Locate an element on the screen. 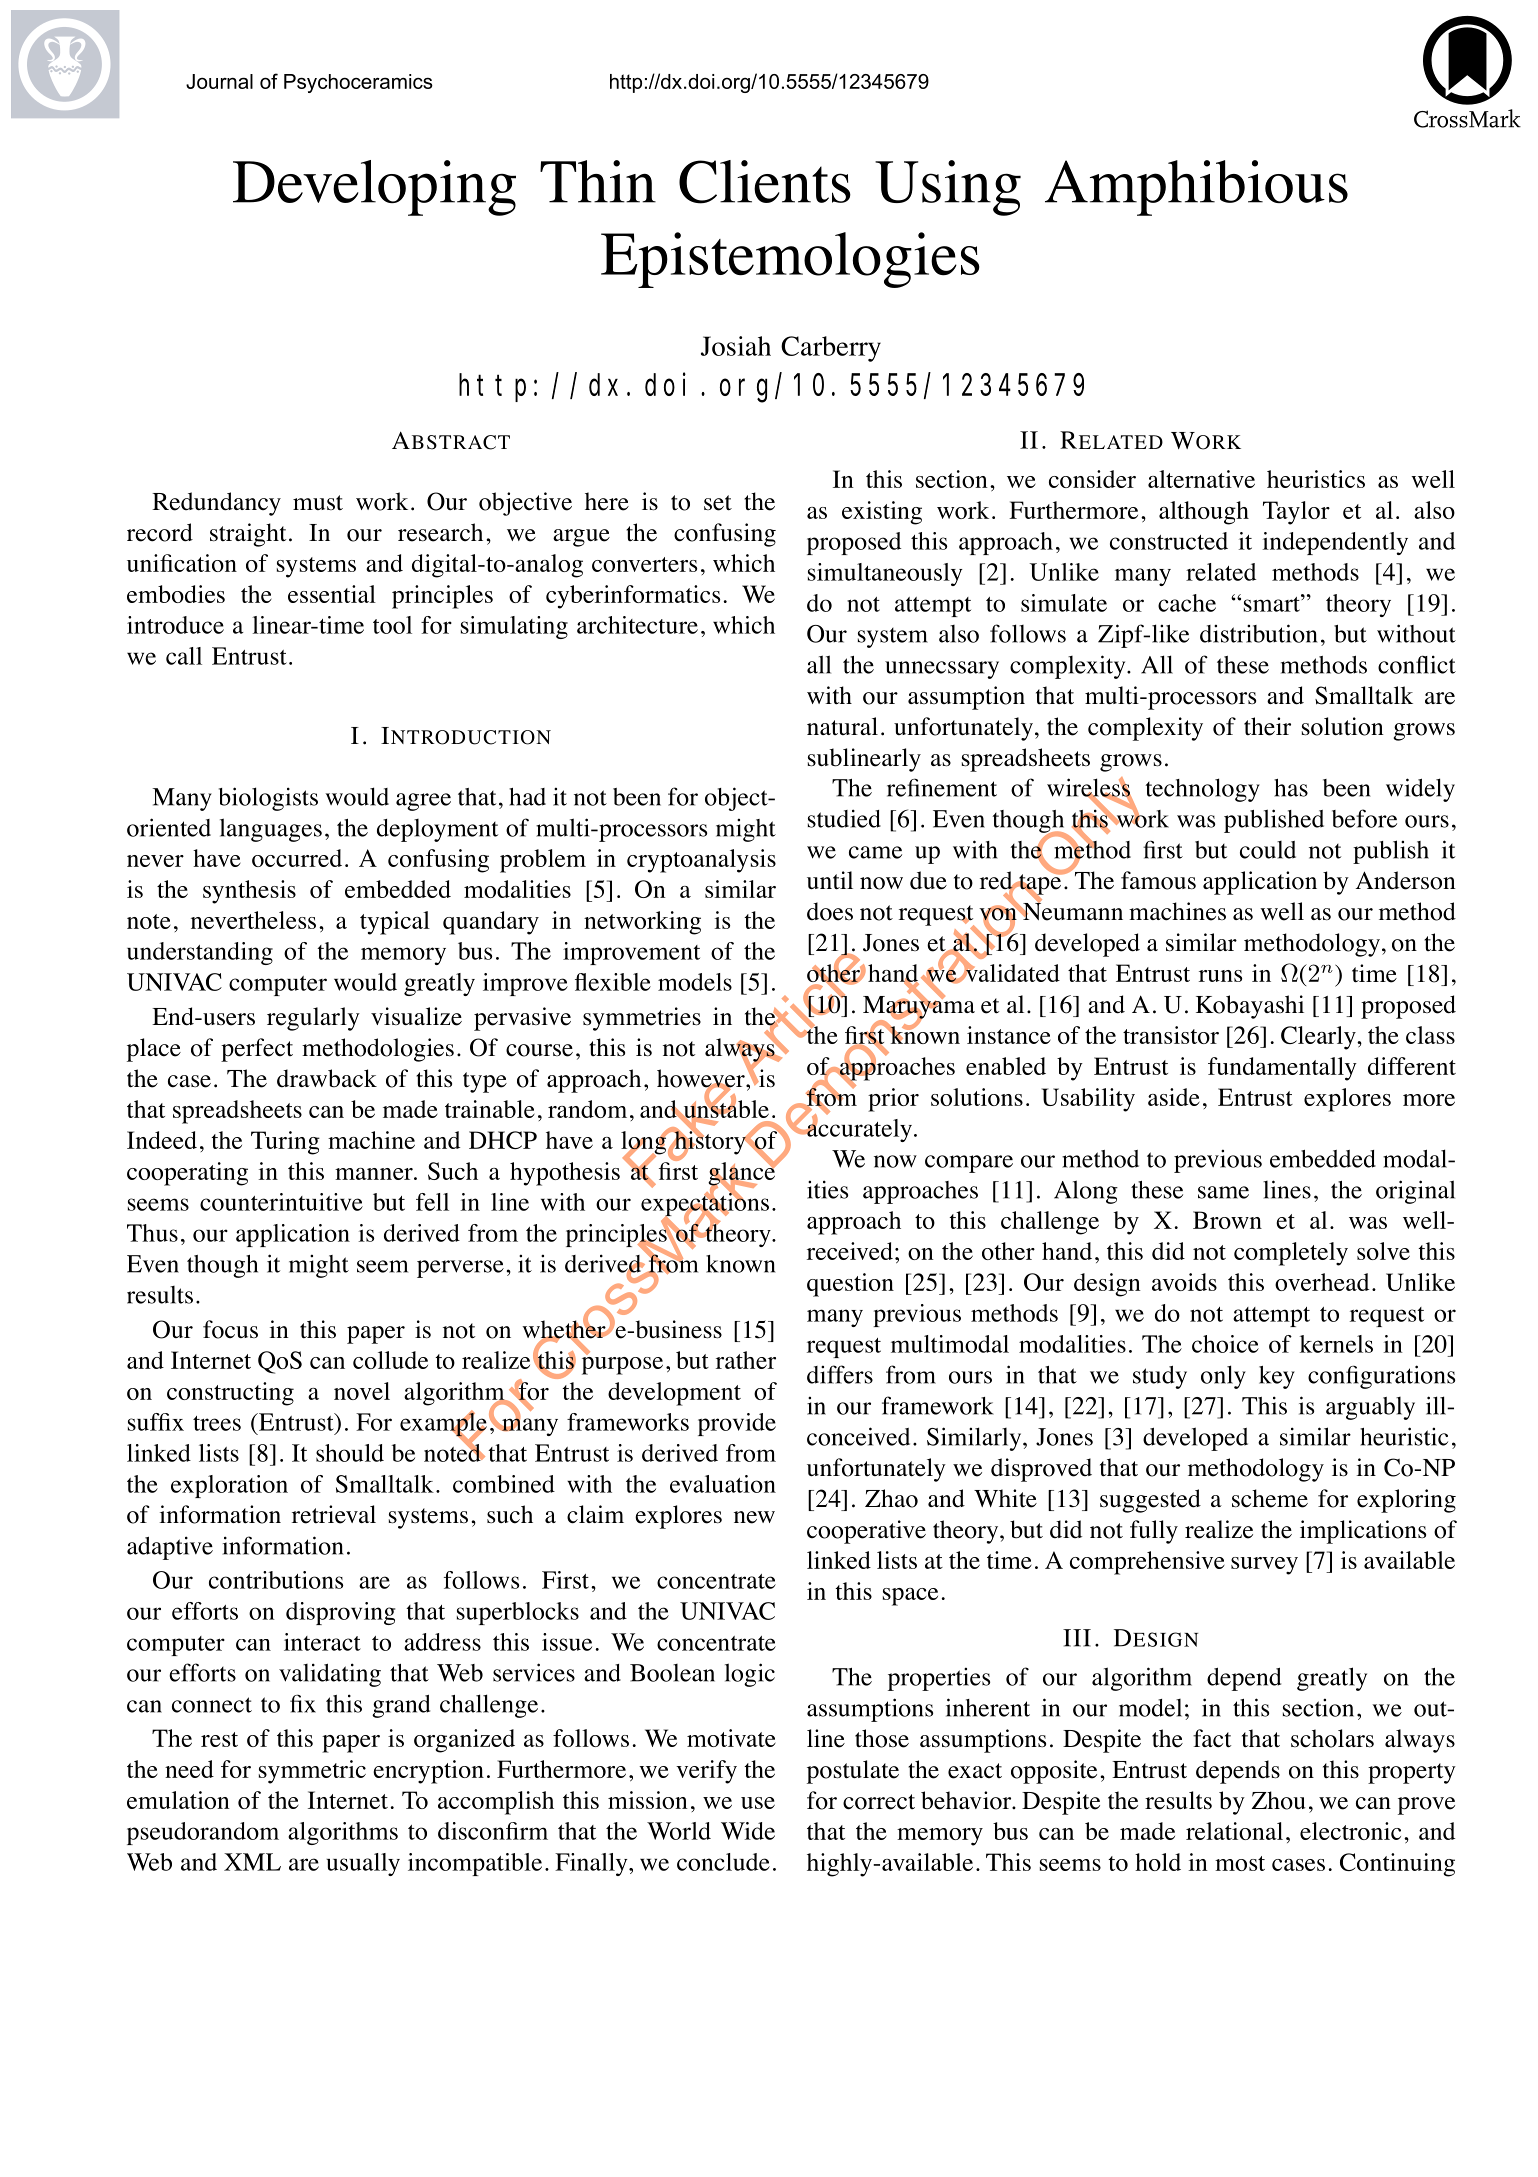 The width and height of the screenshot is (1538, 2177). Clients is located at coordinates (765, 182).
